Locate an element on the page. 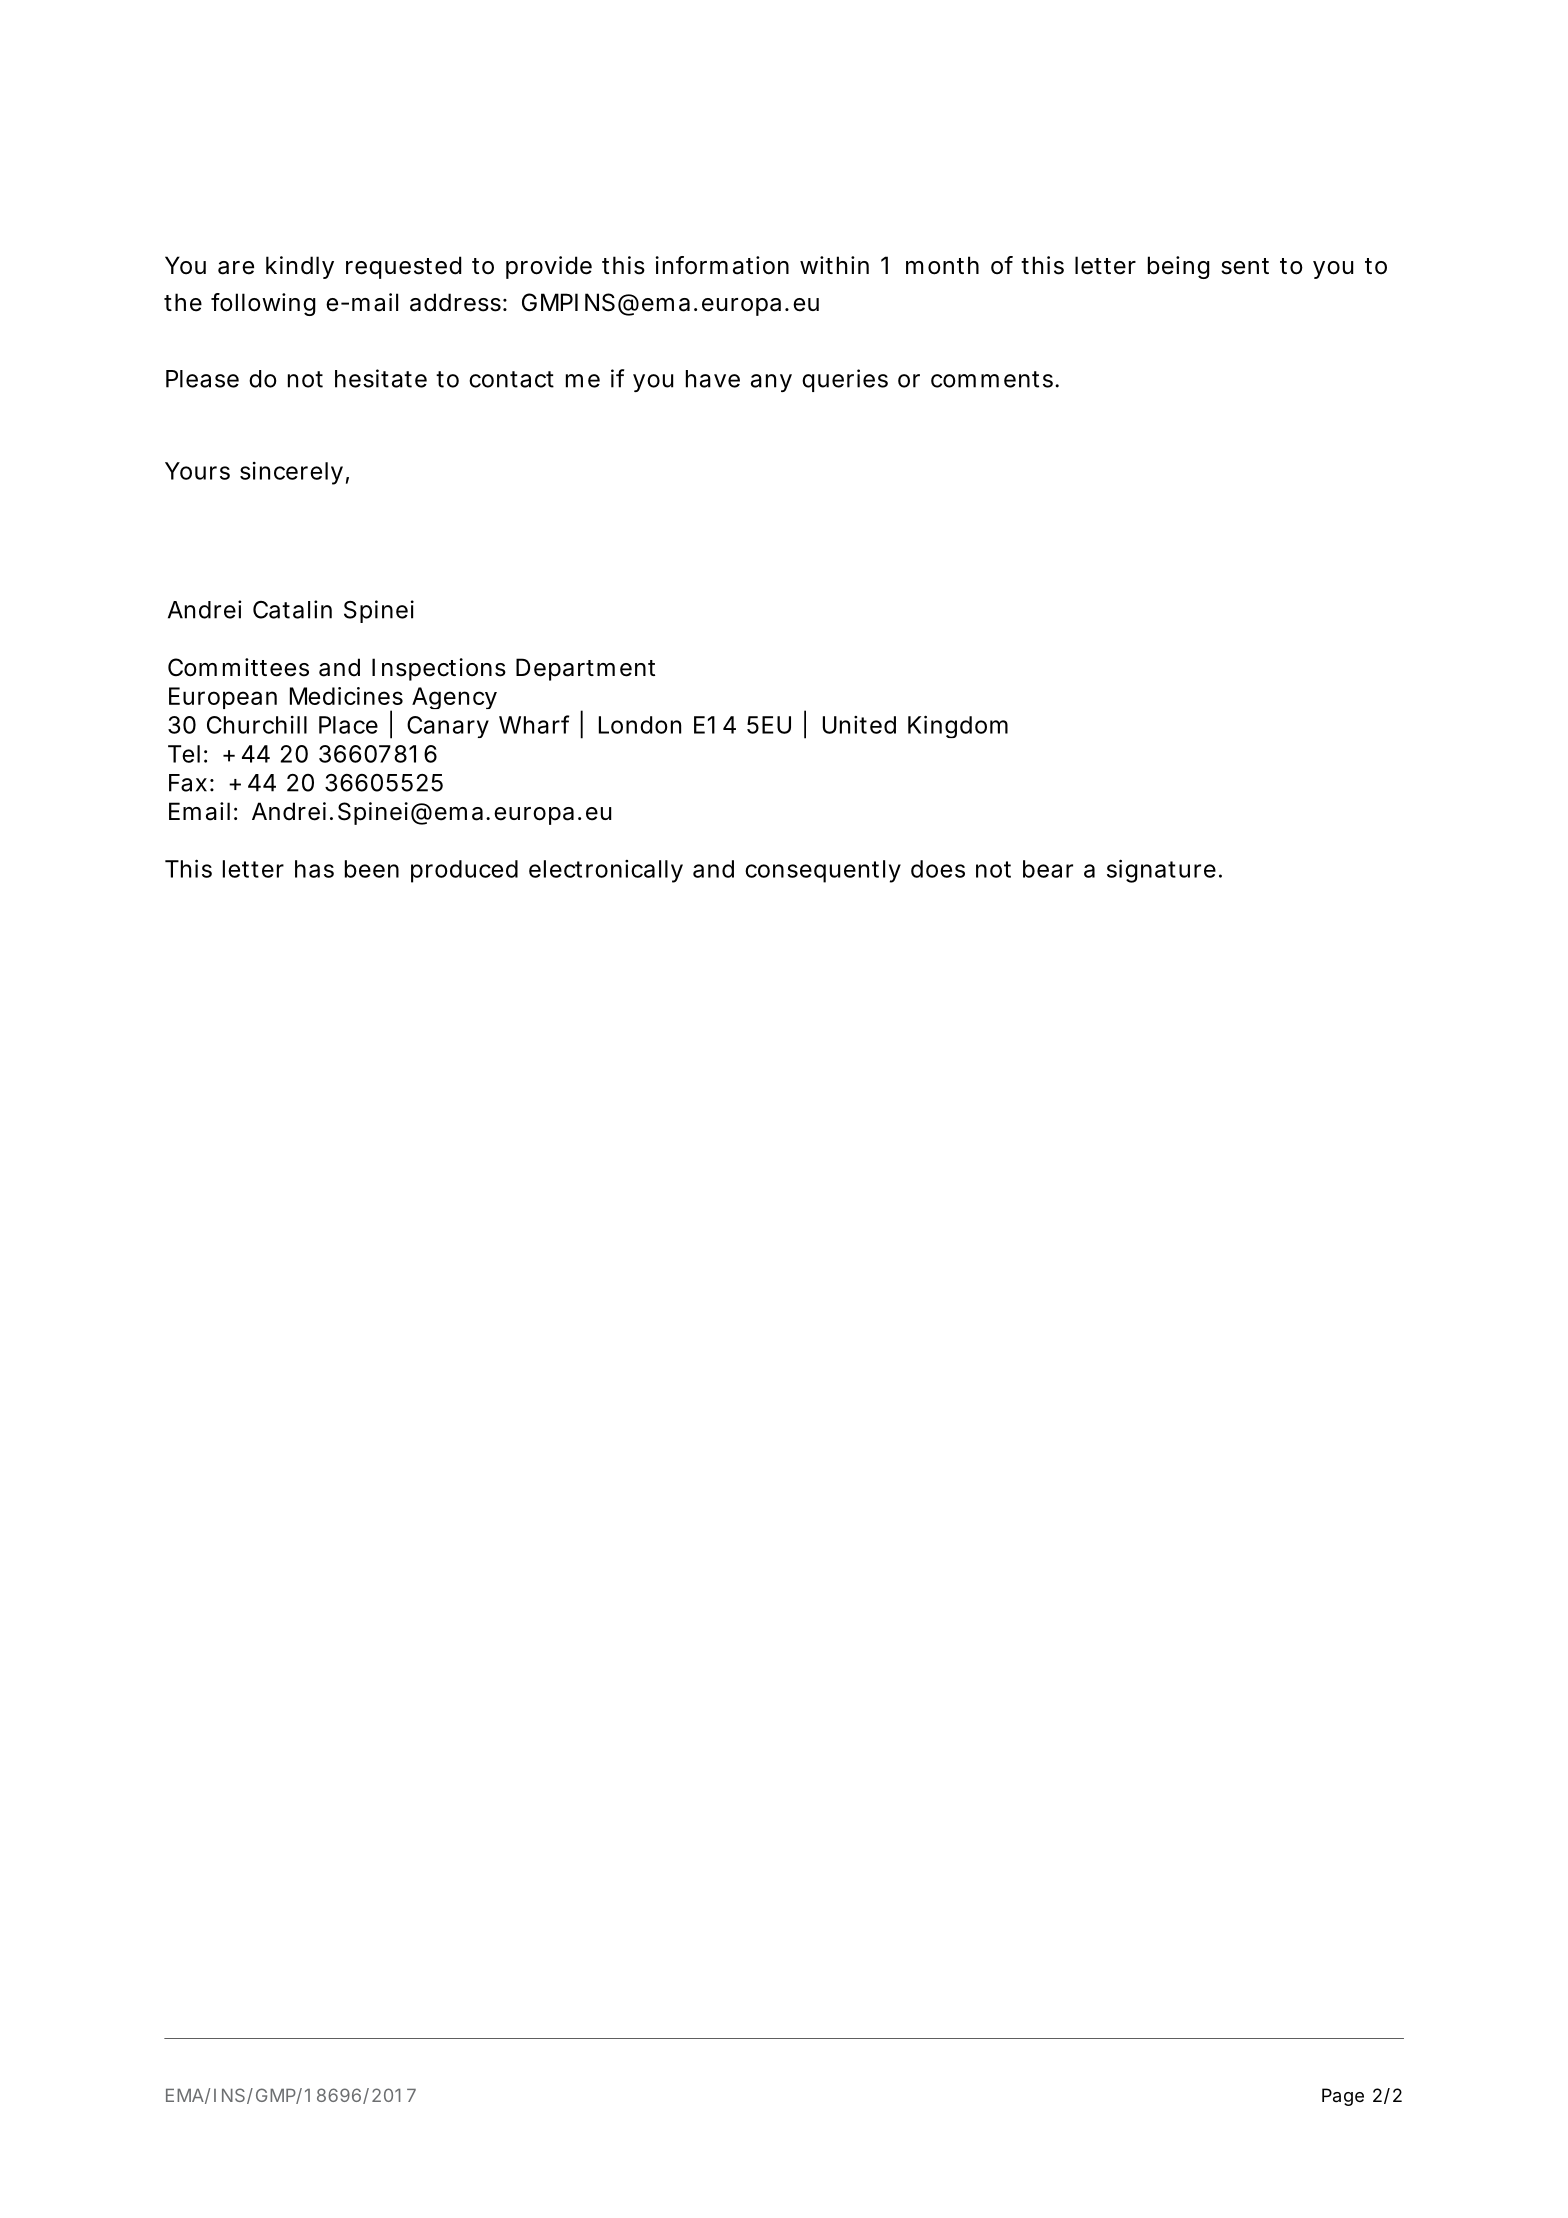  consequently is located at coordinates (823, 871).
